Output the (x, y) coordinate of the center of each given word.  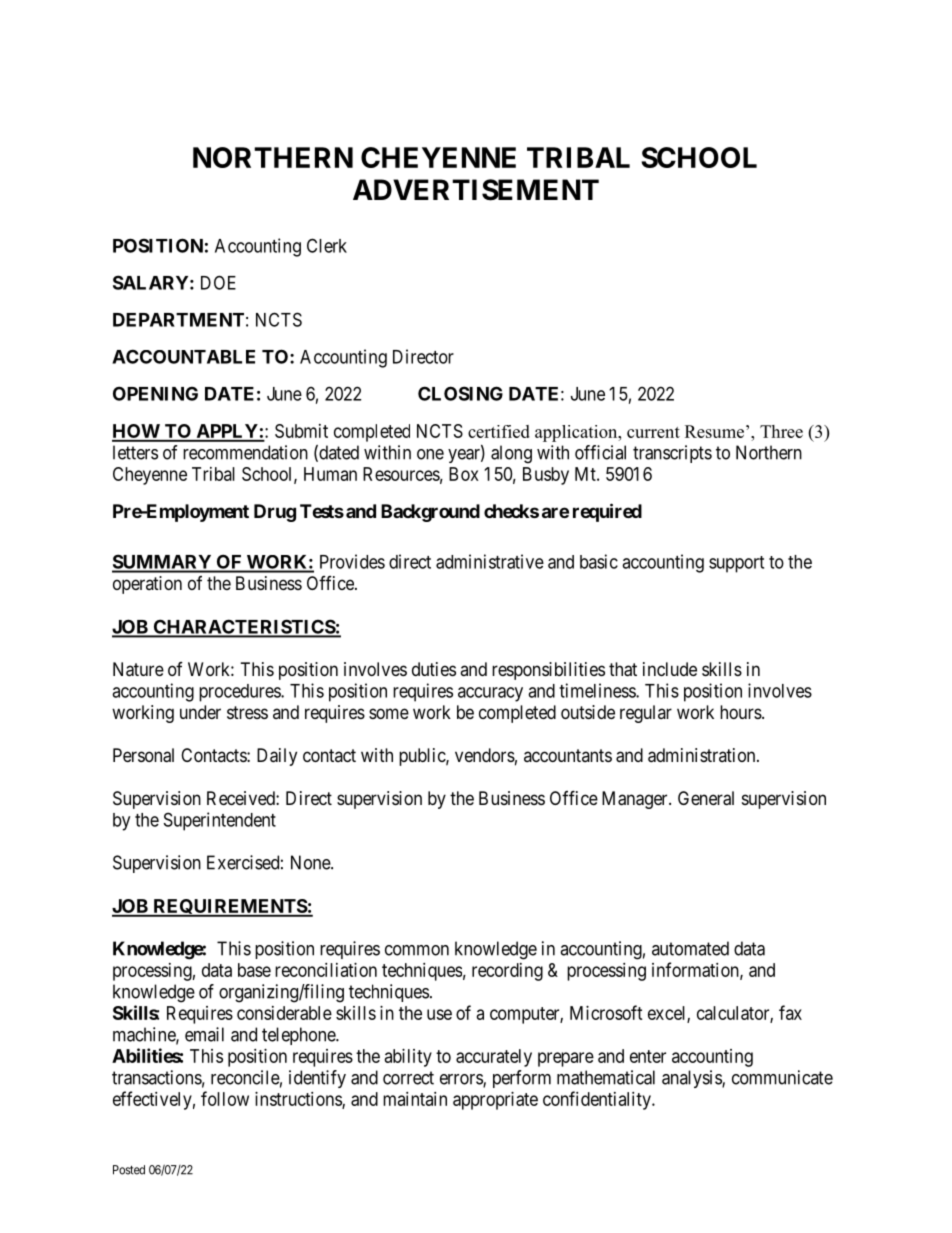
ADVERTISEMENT (476, 190)
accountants (568, 755)
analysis (692, 1079)
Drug (275, 513)
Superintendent (220, 821)
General (706, 798)
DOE (218, 282)
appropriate (495, 1101)
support (736, 564)
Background (430, 513)
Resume (714, 431)
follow (225, 1098)
